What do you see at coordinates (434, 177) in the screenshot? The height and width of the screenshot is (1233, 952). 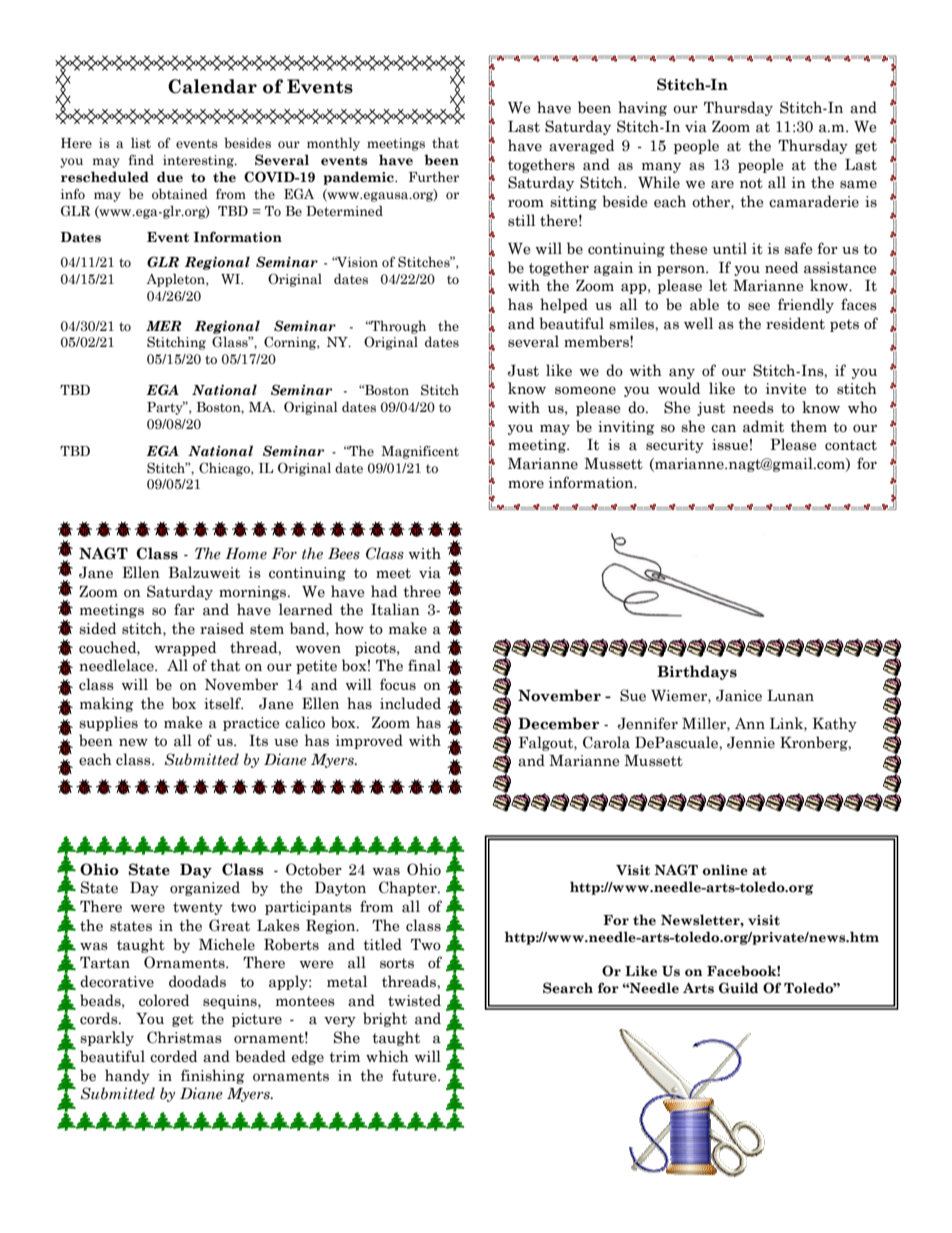 I see `Further` at bounding box center [434, 177].
